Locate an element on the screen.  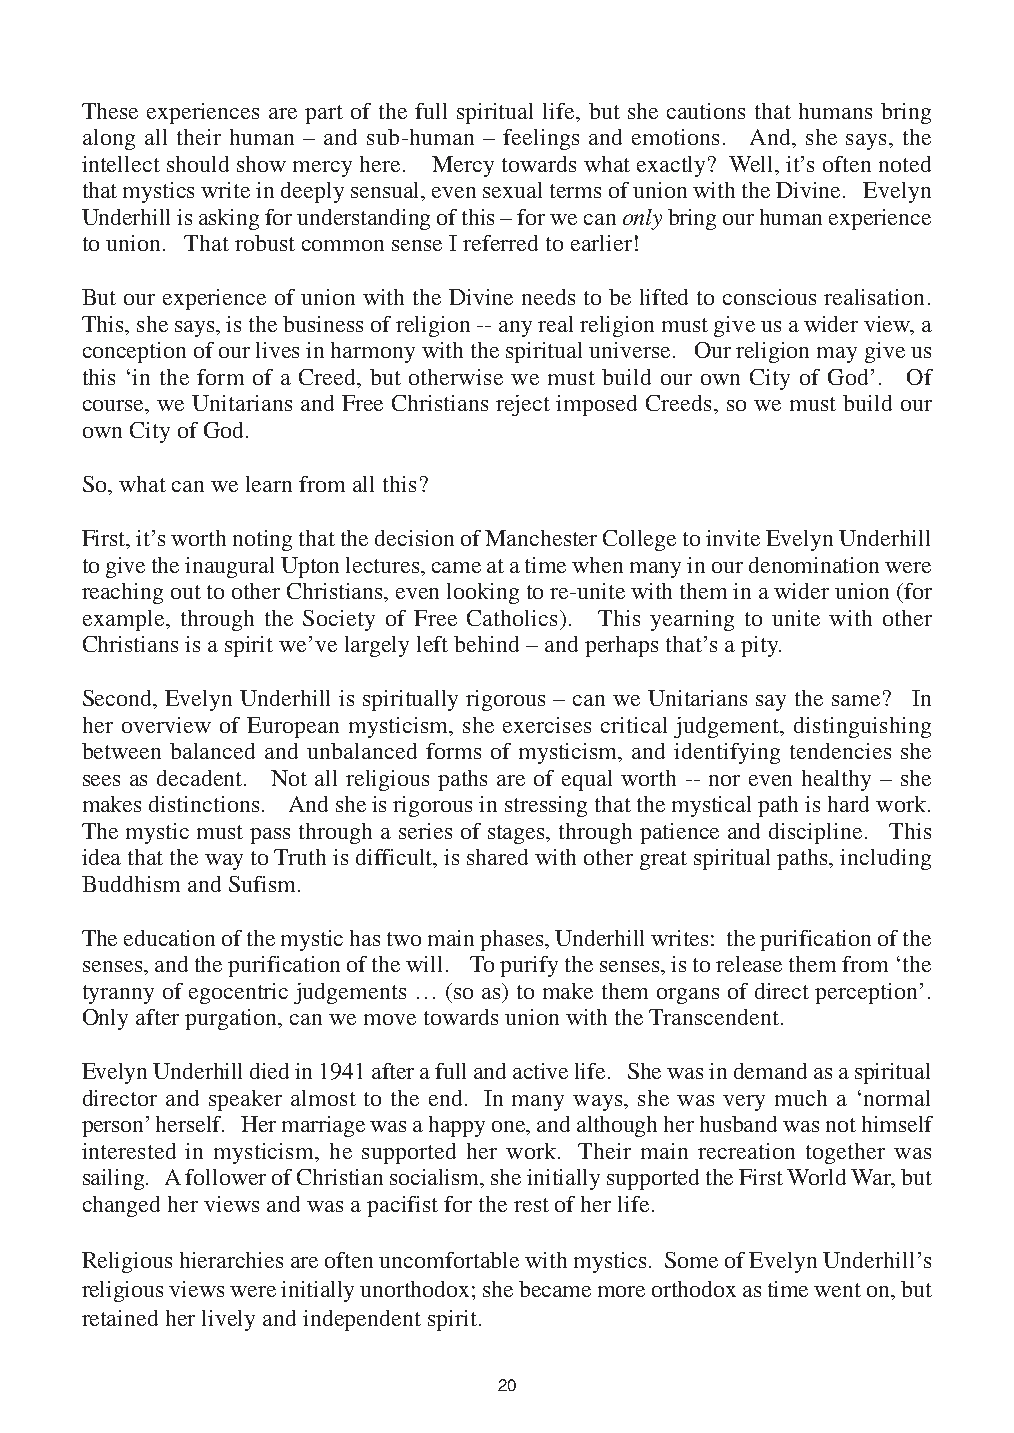
hierarchies is located at coordinates (231, 1260).
